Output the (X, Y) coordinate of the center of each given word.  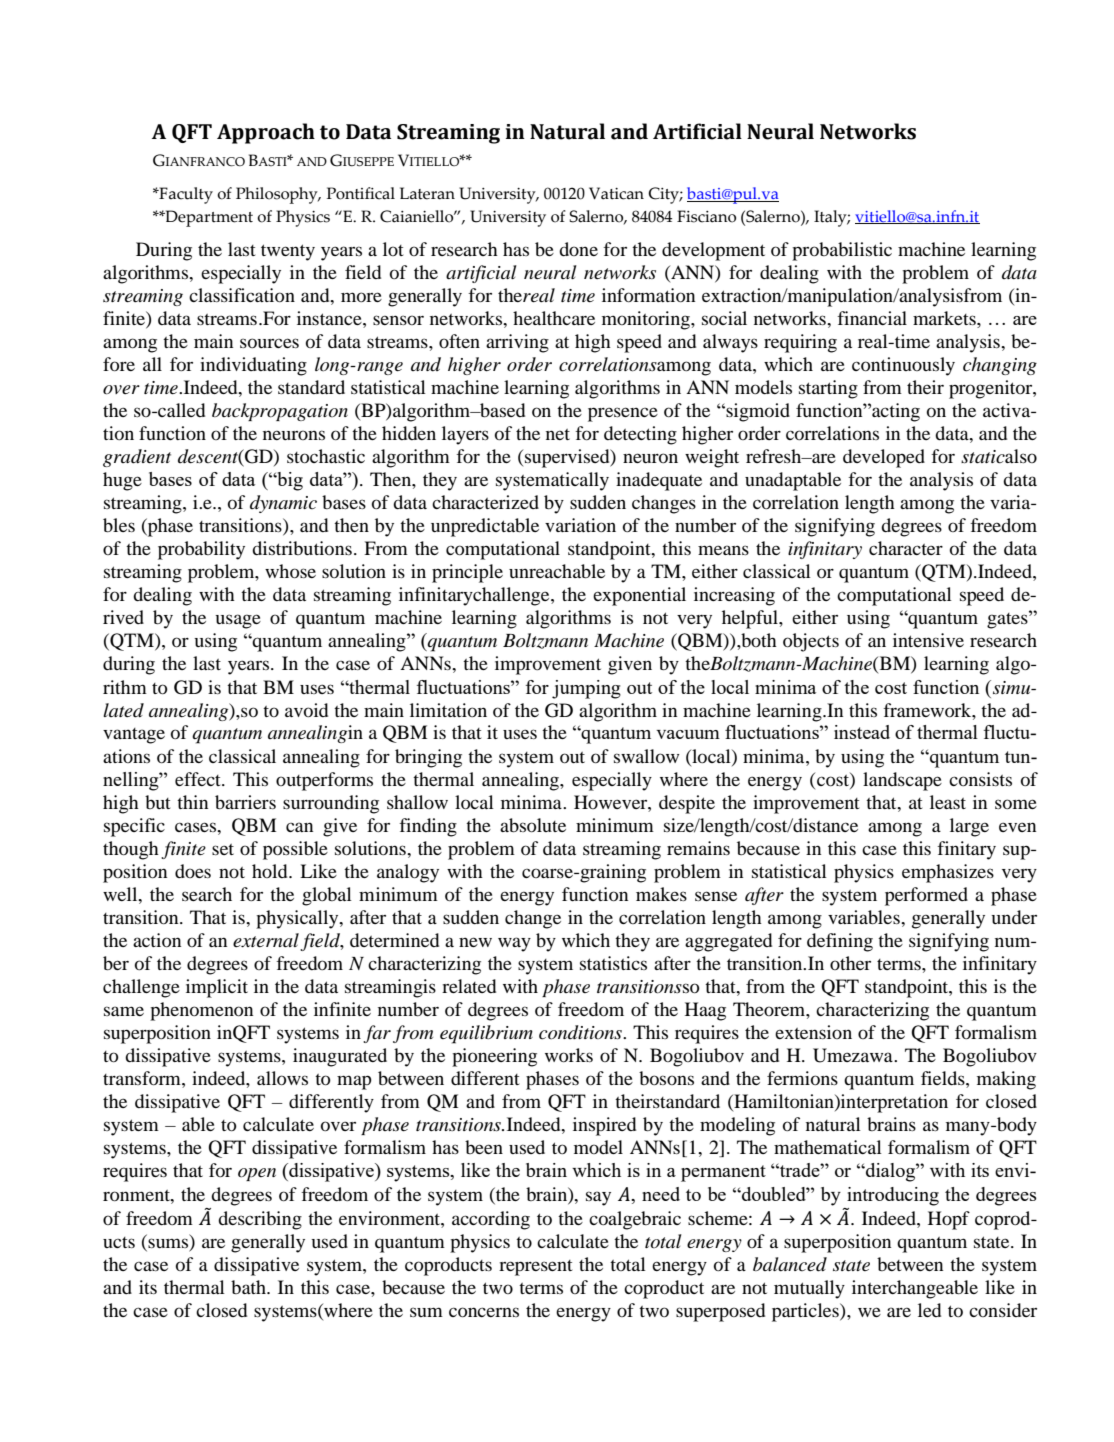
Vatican (616, 193)
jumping (586, 689)
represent (535, 1268)
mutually (809, 1289)
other (850, 963)
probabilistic (842, 251)
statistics (613, 963)
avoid (306, 710)
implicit (217, 988)
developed (884, 458)
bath (249, 1287)
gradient (137, 458)
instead (862, 732)
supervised (568, 458)
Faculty (185, 195)
